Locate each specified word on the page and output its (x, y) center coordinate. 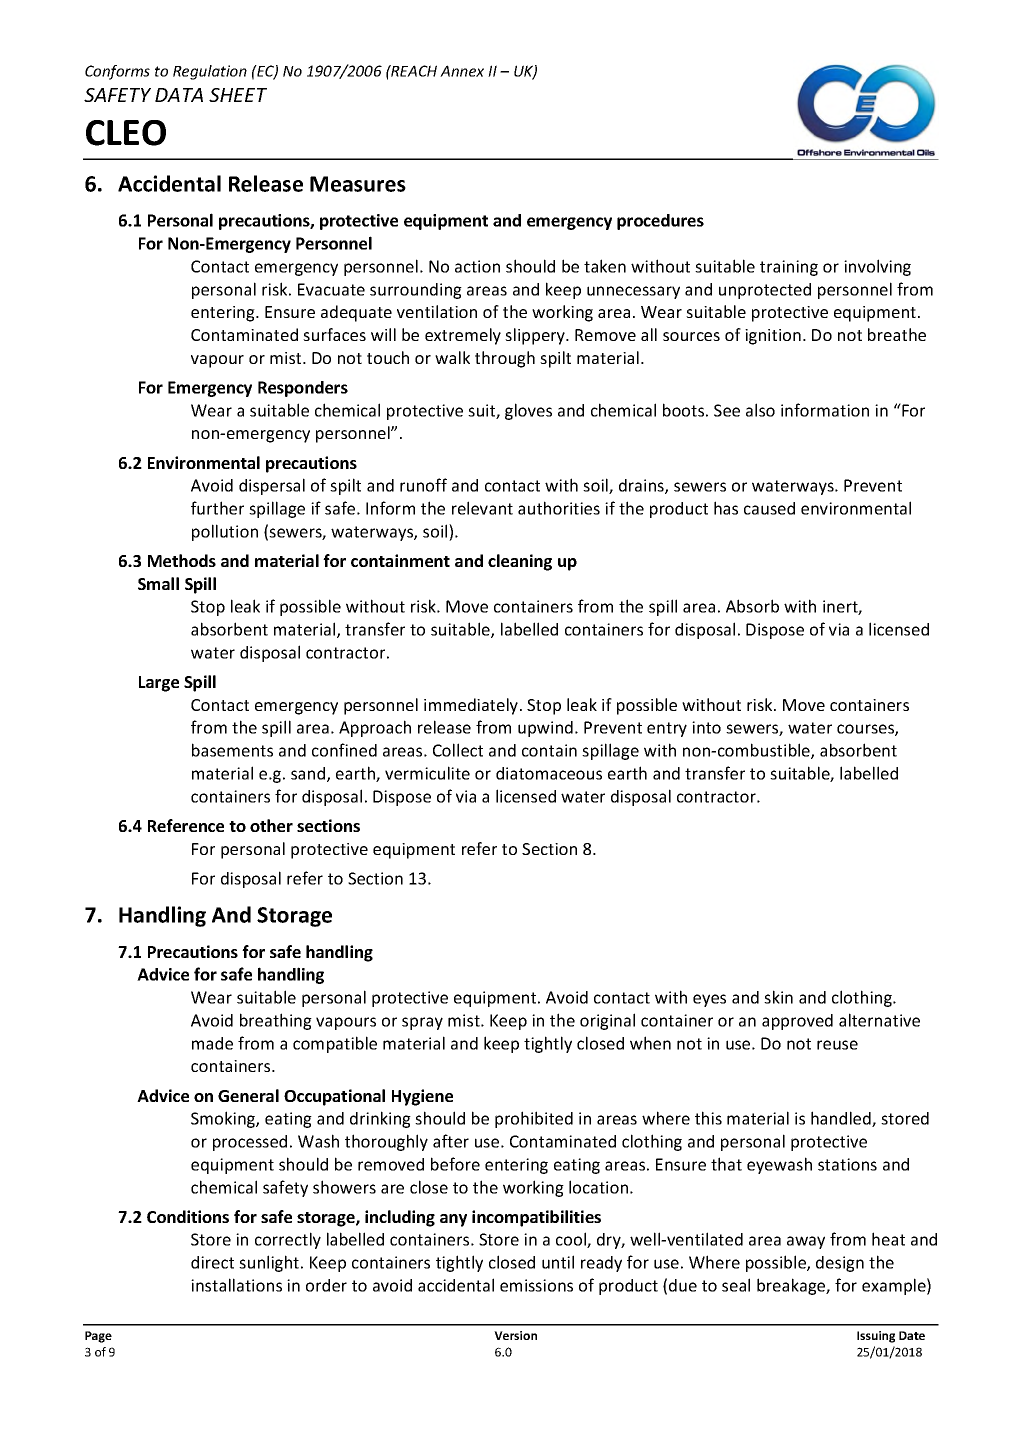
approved (797, 1022)
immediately (472, 706)
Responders (303, 389)
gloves (528, 411)
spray (422, 1023)
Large (159, 684)
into (706, 727)
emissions (536, 1285)
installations (236, 1285)
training (789, 268)
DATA (179, 95)
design (840, 1264)
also (760, 410)
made (212, 1043)
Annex (462, 71)
